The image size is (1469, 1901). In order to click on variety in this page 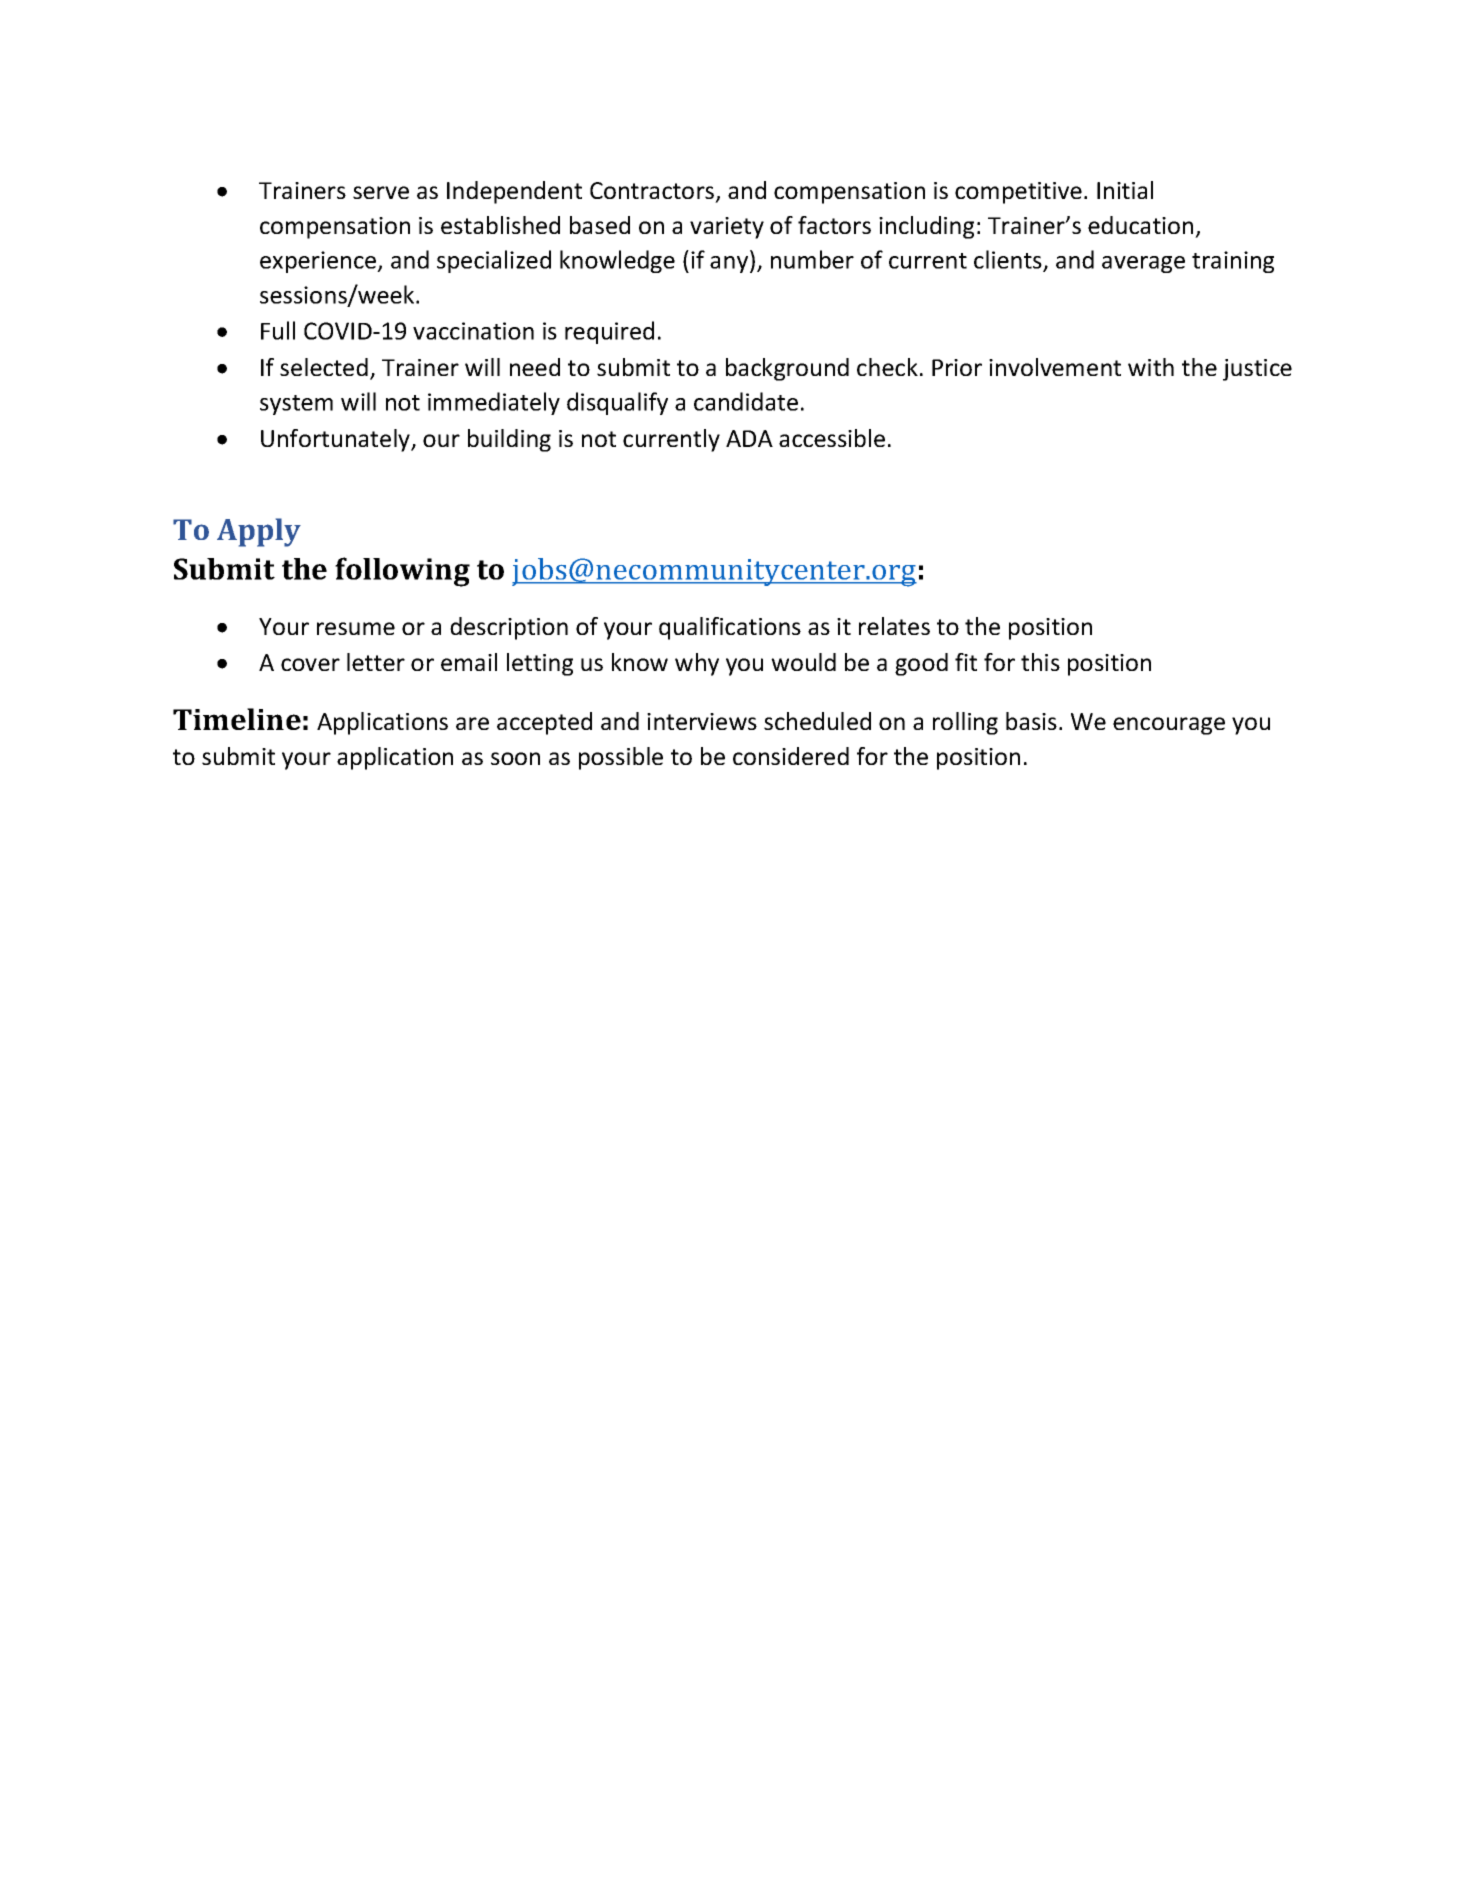, I will do `click(727, 228)`.
